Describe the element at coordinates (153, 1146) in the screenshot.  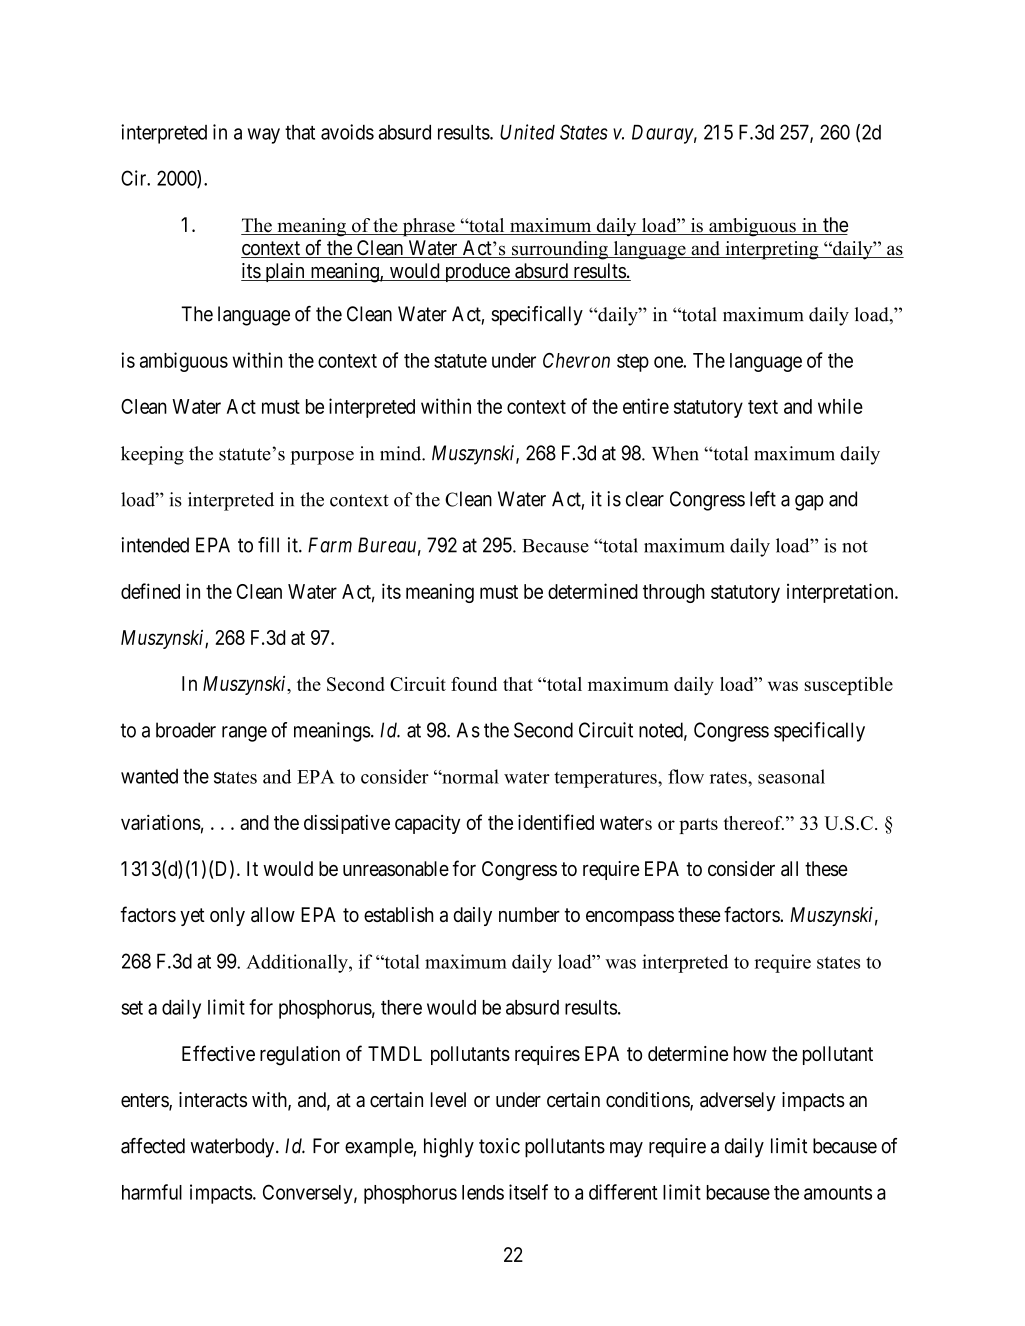
I see `affected` at that location.
